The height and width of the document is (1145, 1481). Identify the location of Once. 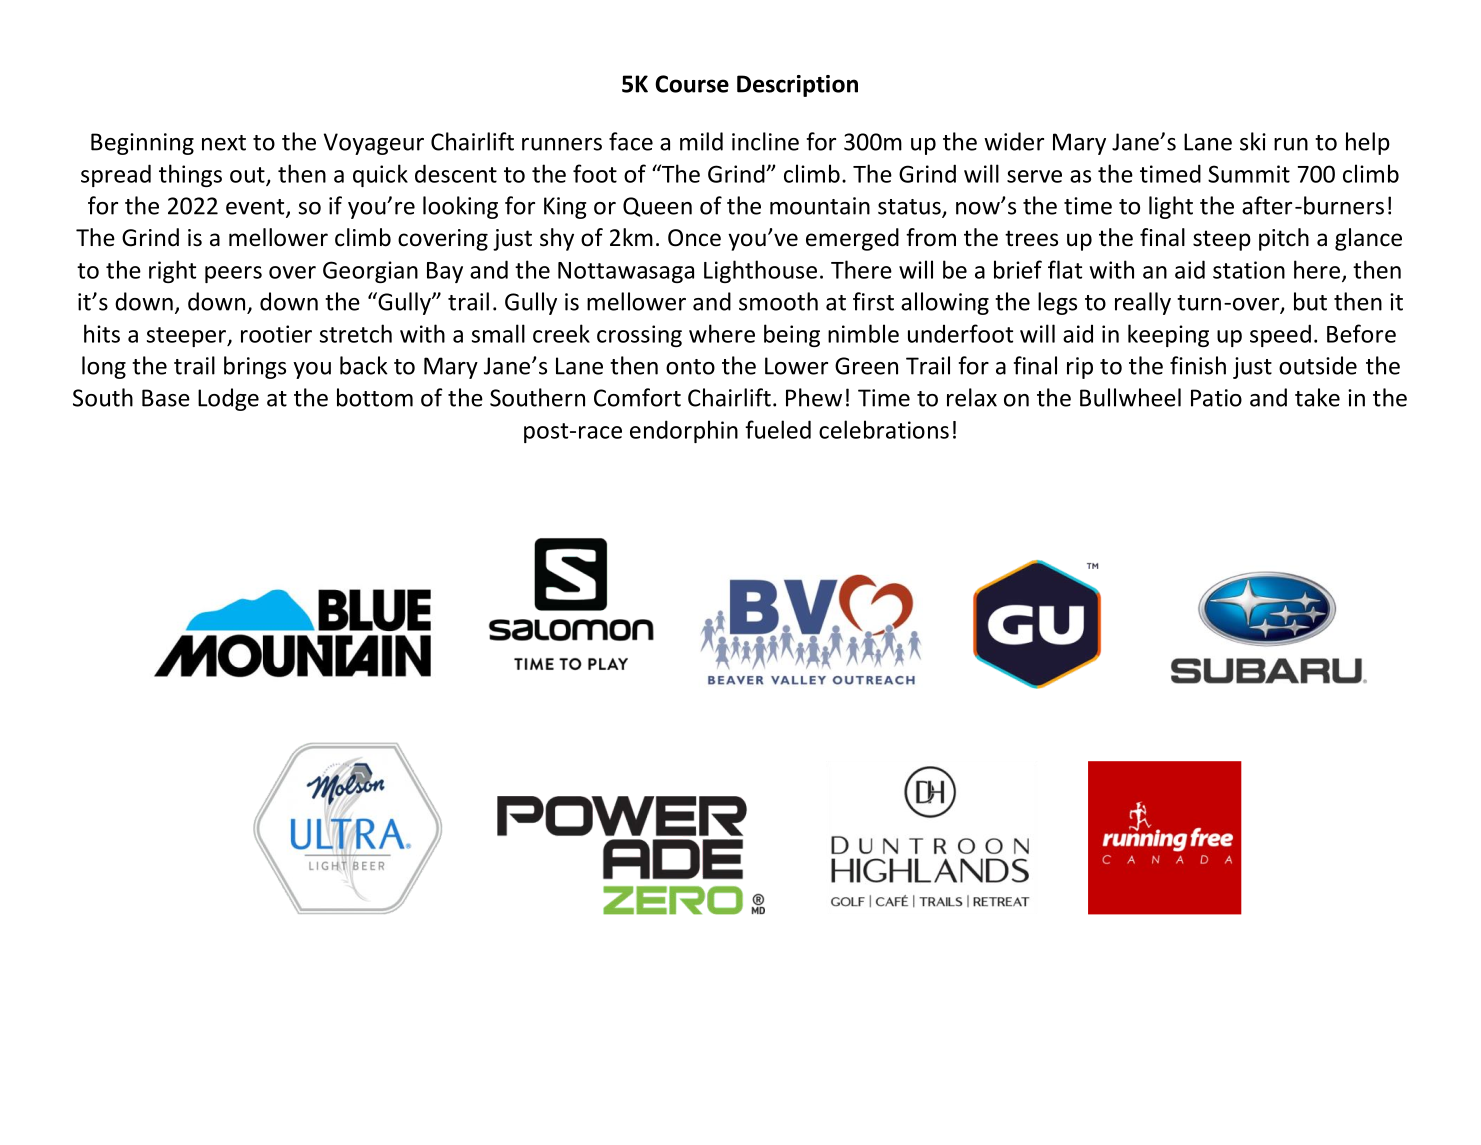
(694, 238).
